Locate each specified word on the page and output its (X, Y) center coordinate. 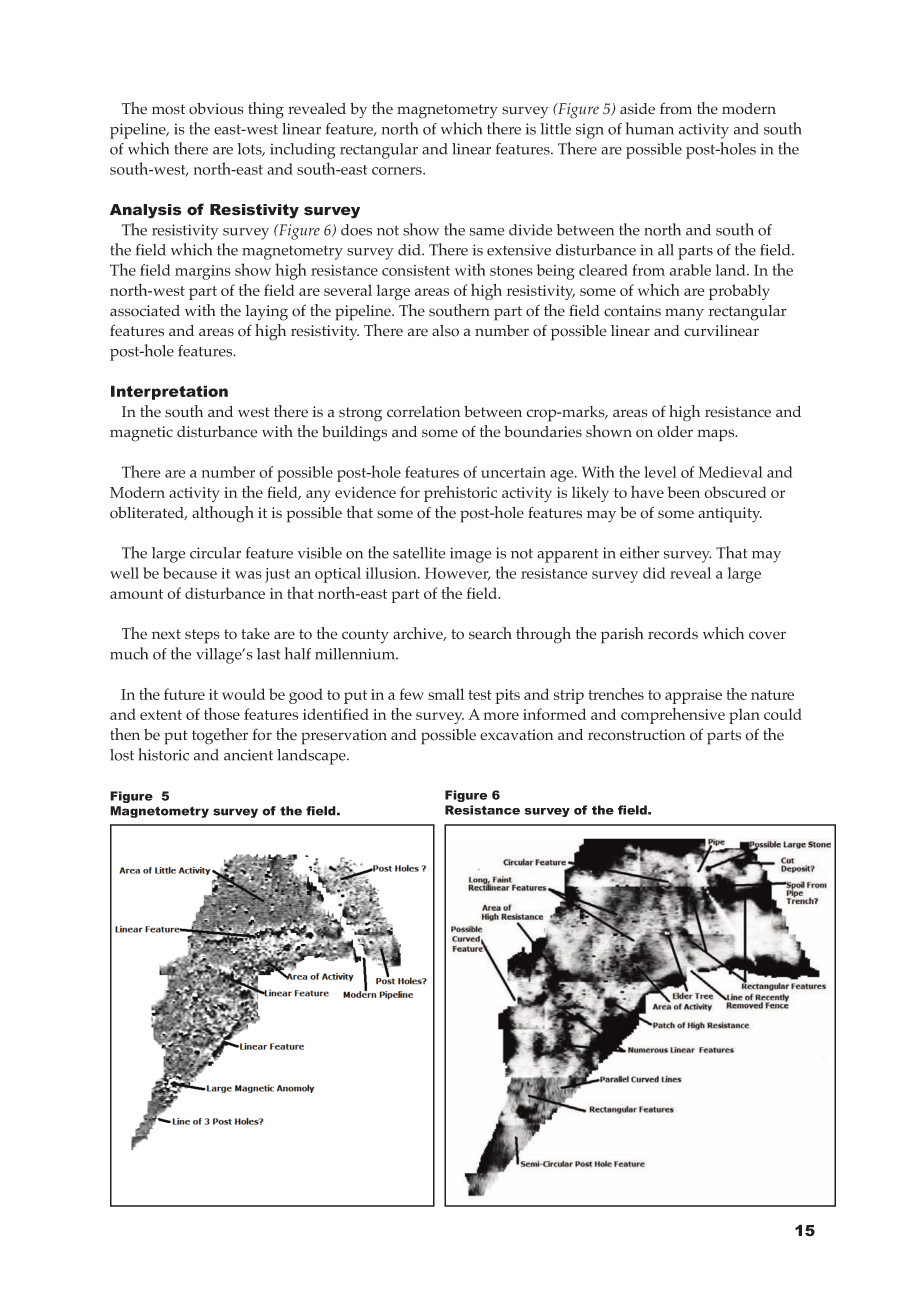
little (555, 129)
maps (717, 435)
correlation (424, 412)
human (650, 128)
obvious (216, 109)
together (220, 736)
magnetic (141, 434)
